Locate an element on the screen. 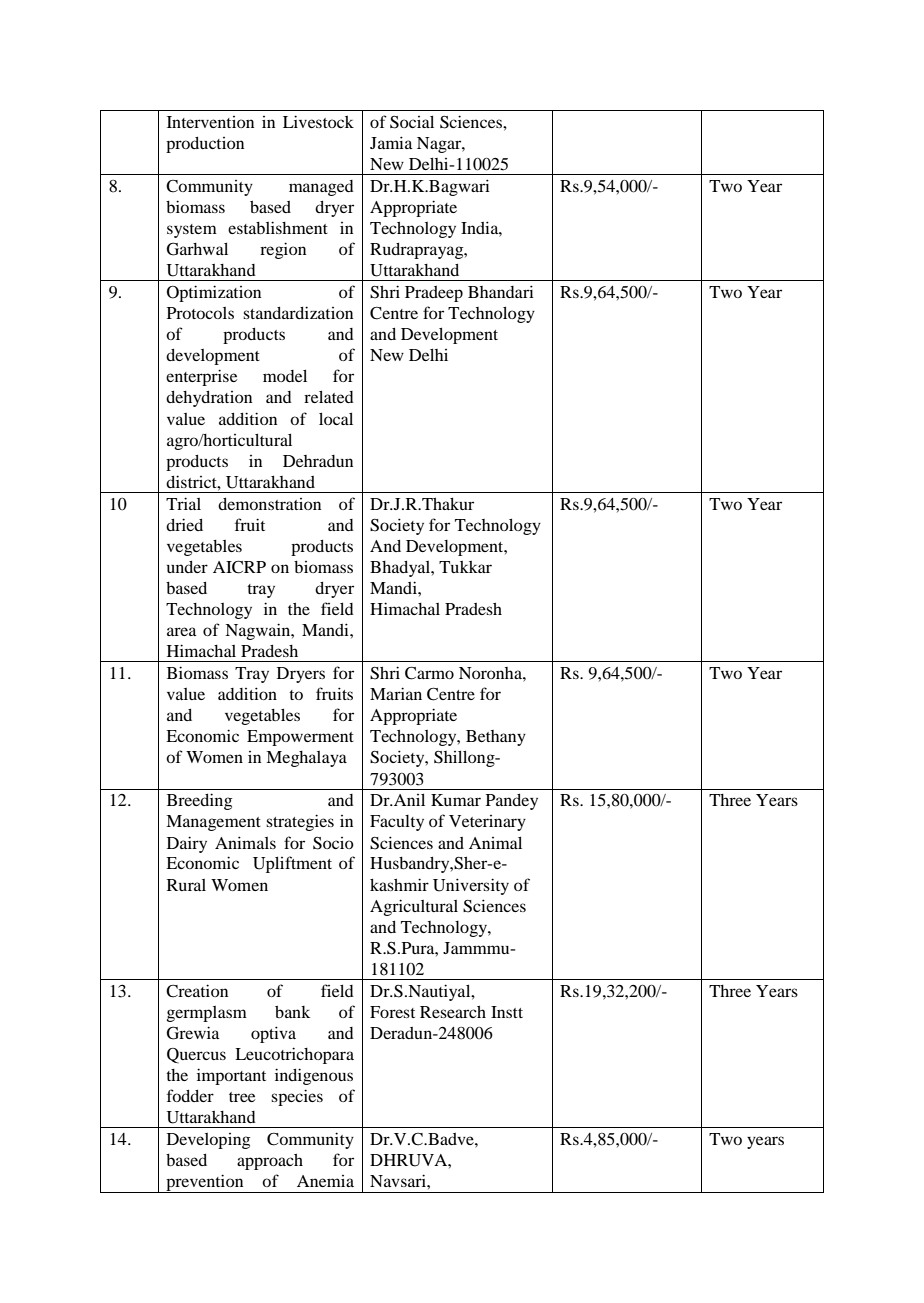  Marian is located at coordinates (396, 693).
